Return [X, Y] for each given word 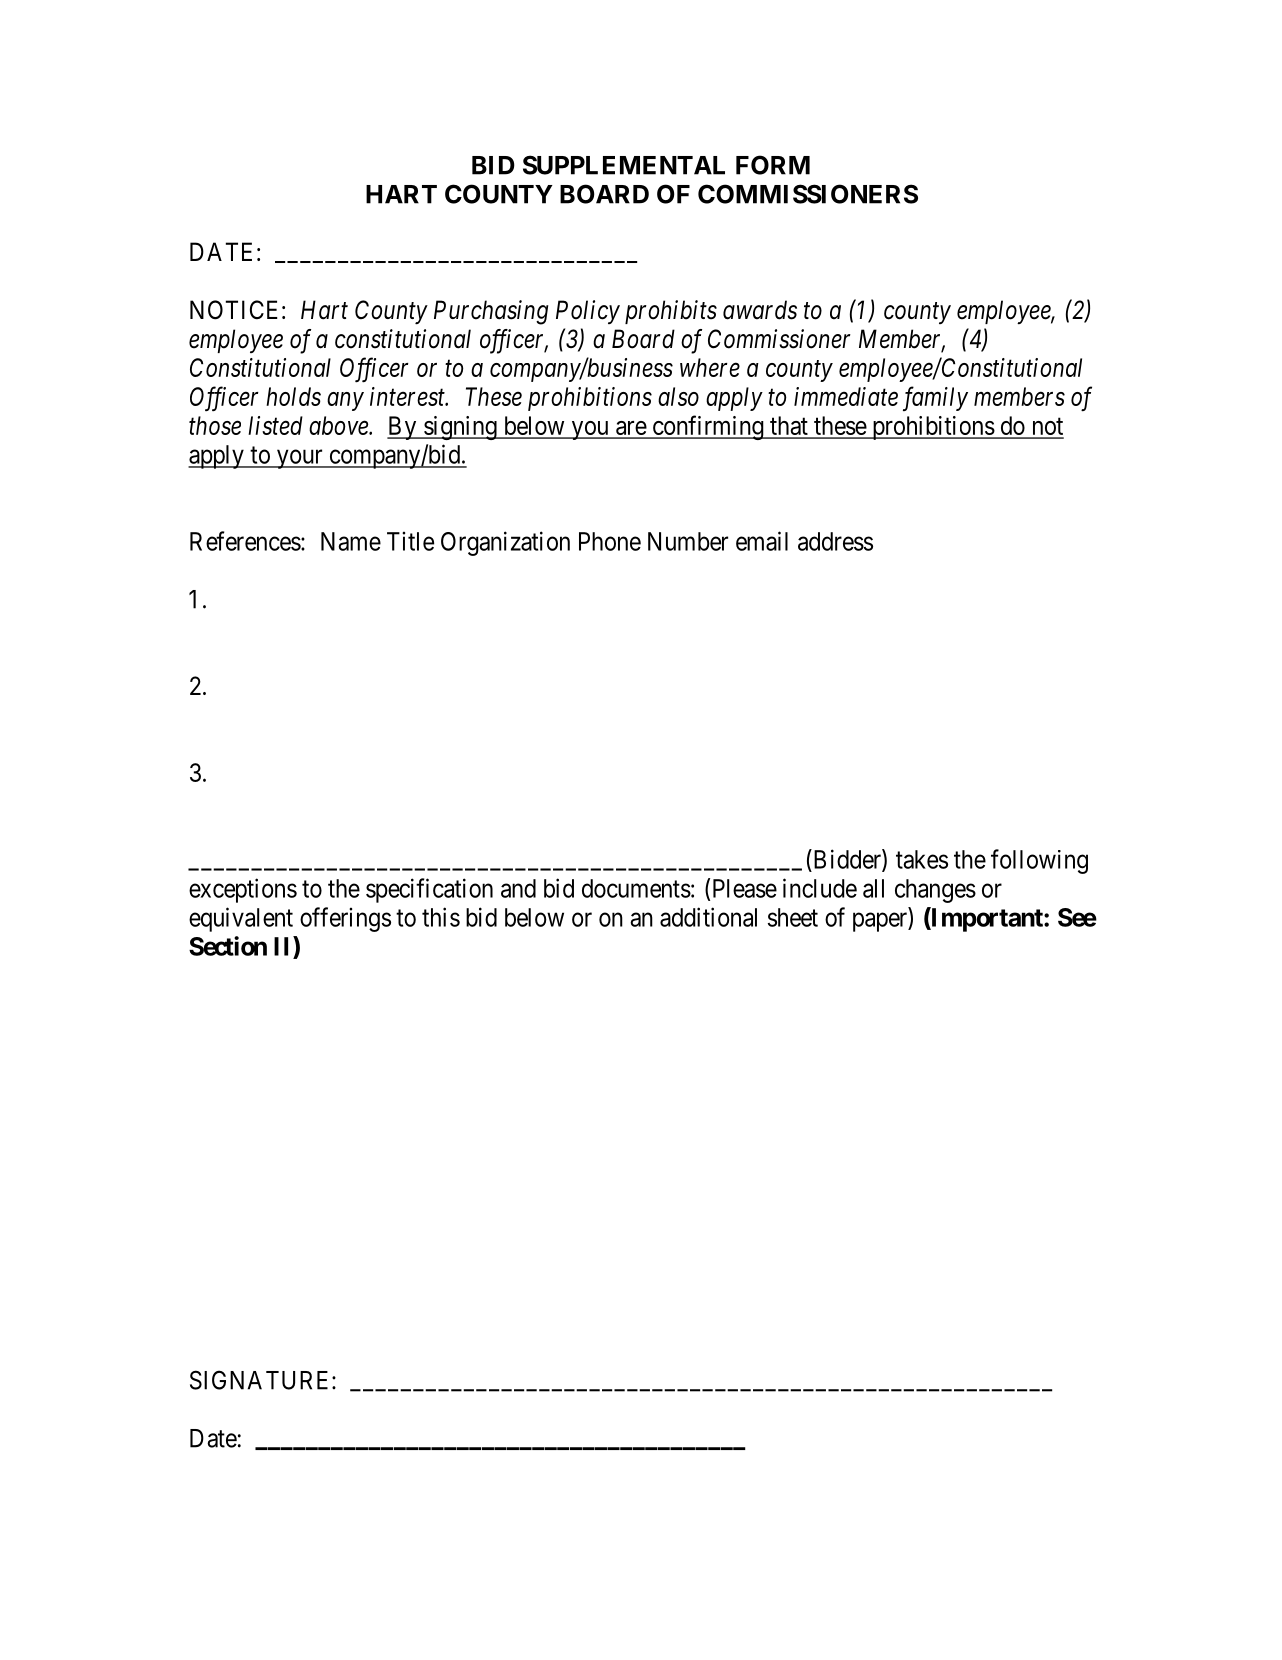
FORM [773, 165]
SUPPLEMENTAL [624, 165]
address [835, 541]
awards [760, 310]
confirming [708, 427]
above [339, 425]
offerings [345, 919]
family [935, 398]
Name [351, 541]
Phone [610, 541]
